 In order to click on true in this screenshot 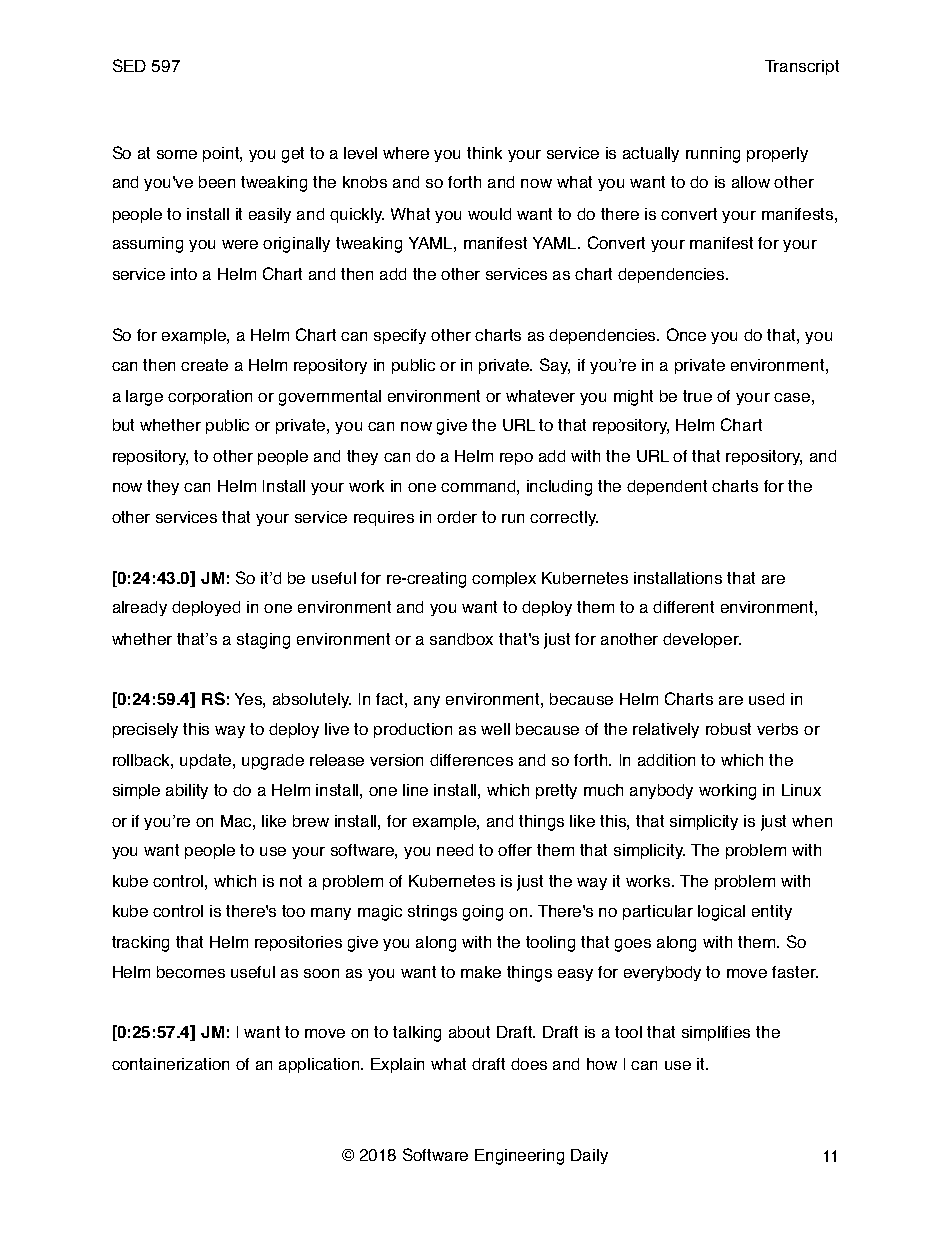, I will do `click(697, 396)`.
